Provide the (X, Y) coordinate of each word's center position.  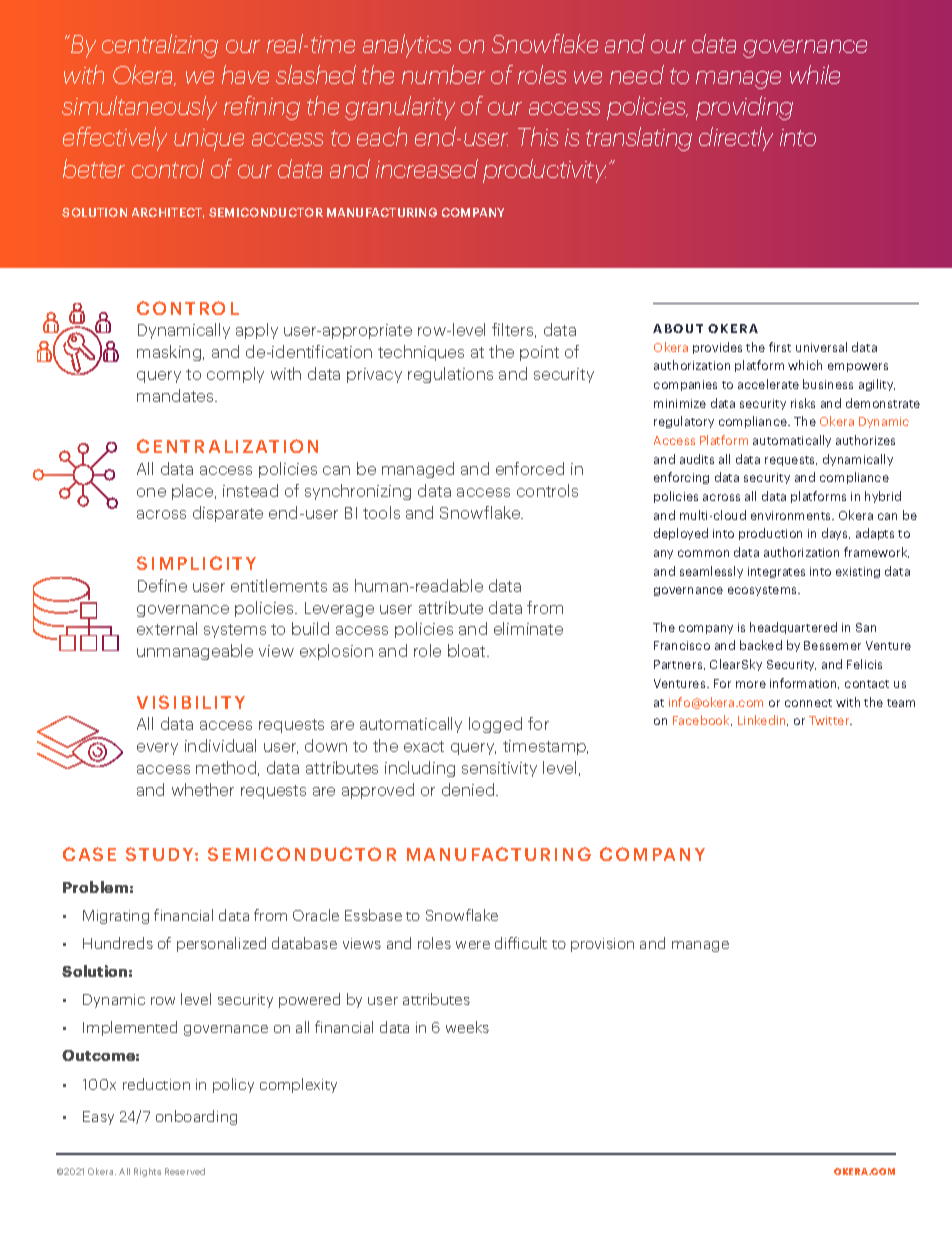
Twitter (830, 720)
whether (203, 789)
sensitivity (499, 769)
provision (602, 945)
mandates (176, 395)
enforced (530, 468)
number (443, 74)
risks (803, 403)
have (245, 74)
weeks (467, 1027)
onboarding (196, 1117)
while (815, 74)
